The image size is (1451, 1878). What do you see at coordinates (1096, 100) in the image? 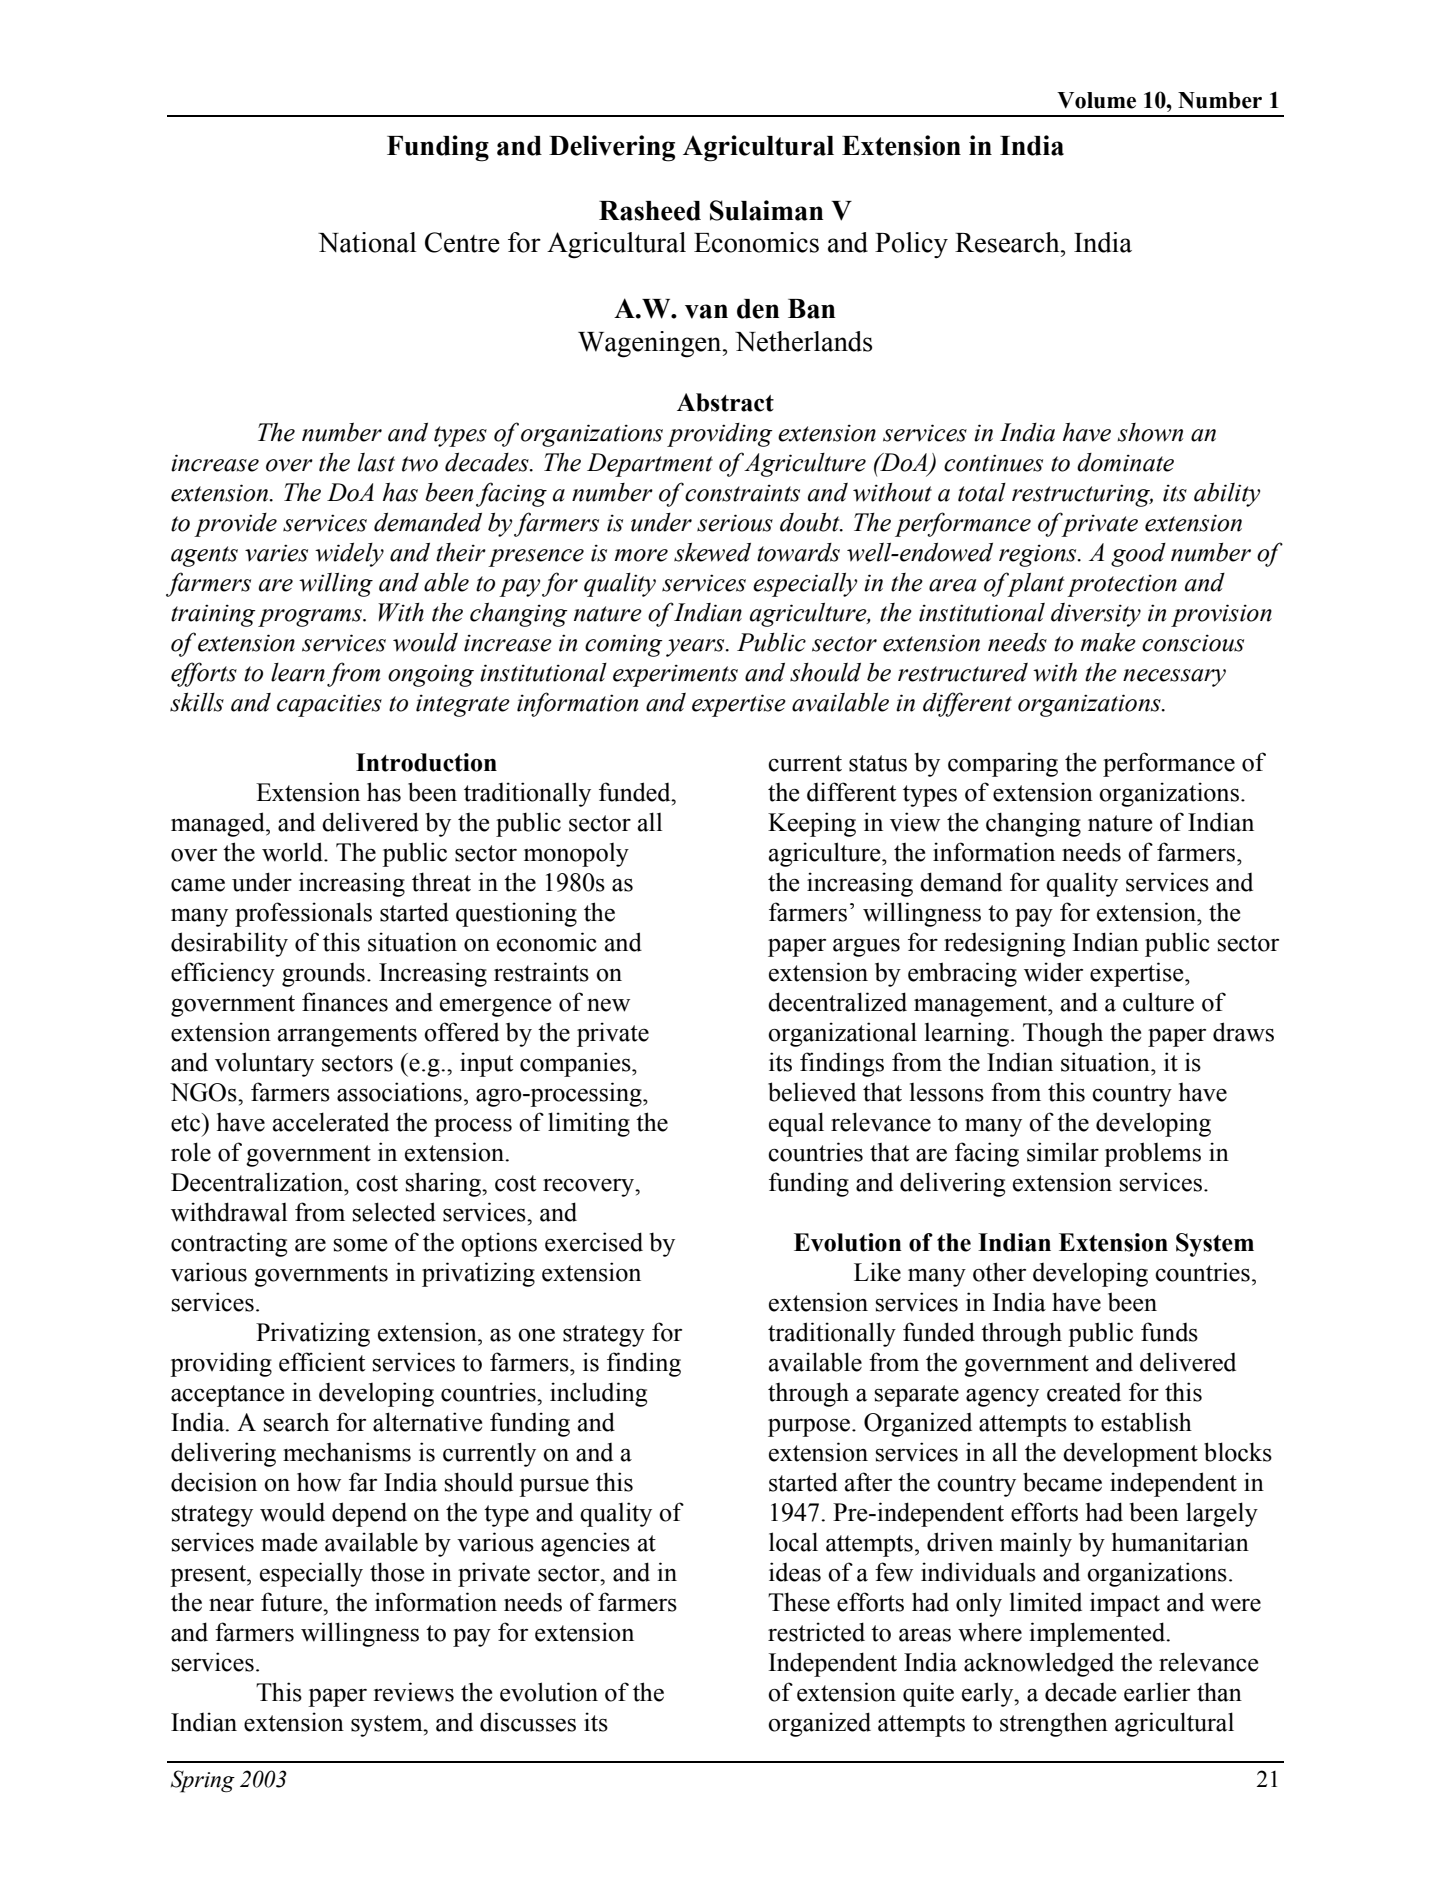
I see `Volume` at bounding box center [1096, 100].
